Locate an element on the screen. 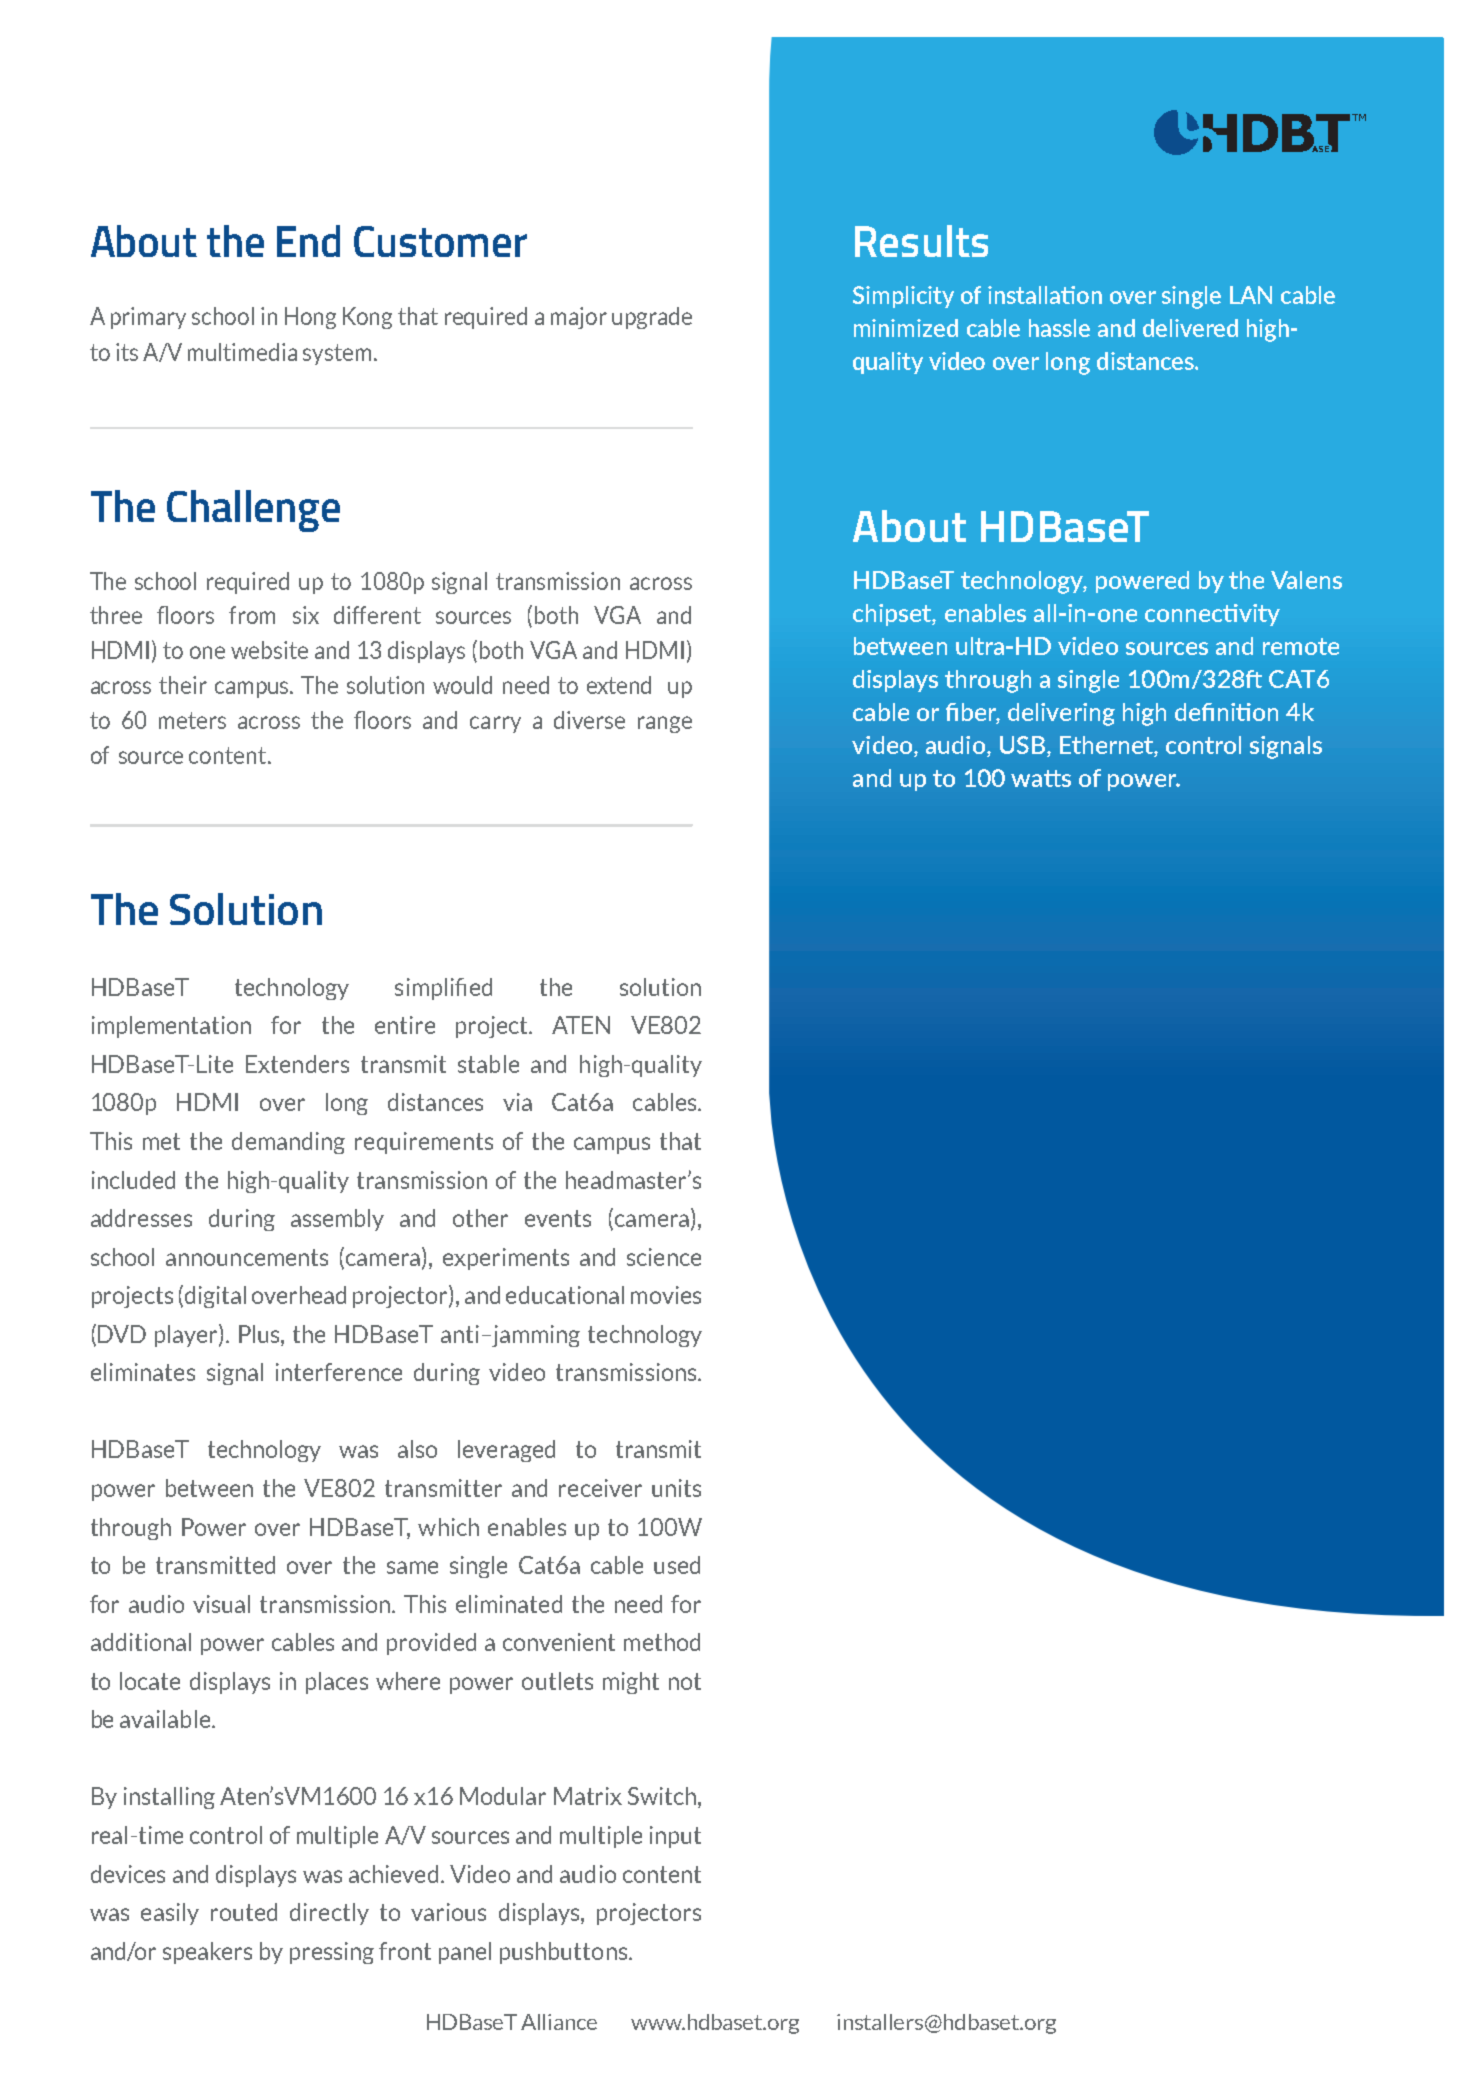 The image size is (1481, 2094). Alliance is located at coordinates (559, 2022).
